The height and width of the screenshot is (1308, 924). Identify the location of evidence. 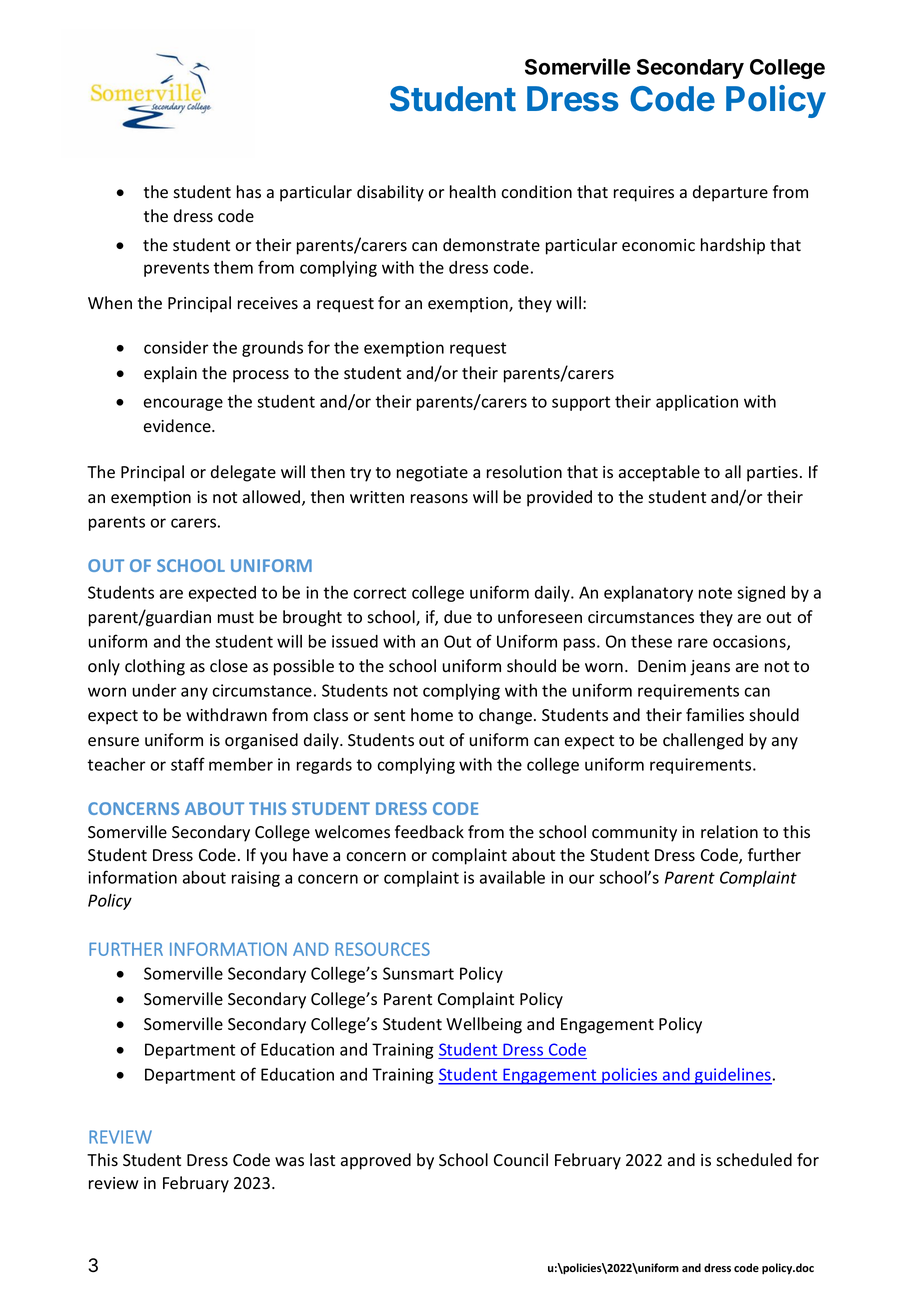
(178, 426).
